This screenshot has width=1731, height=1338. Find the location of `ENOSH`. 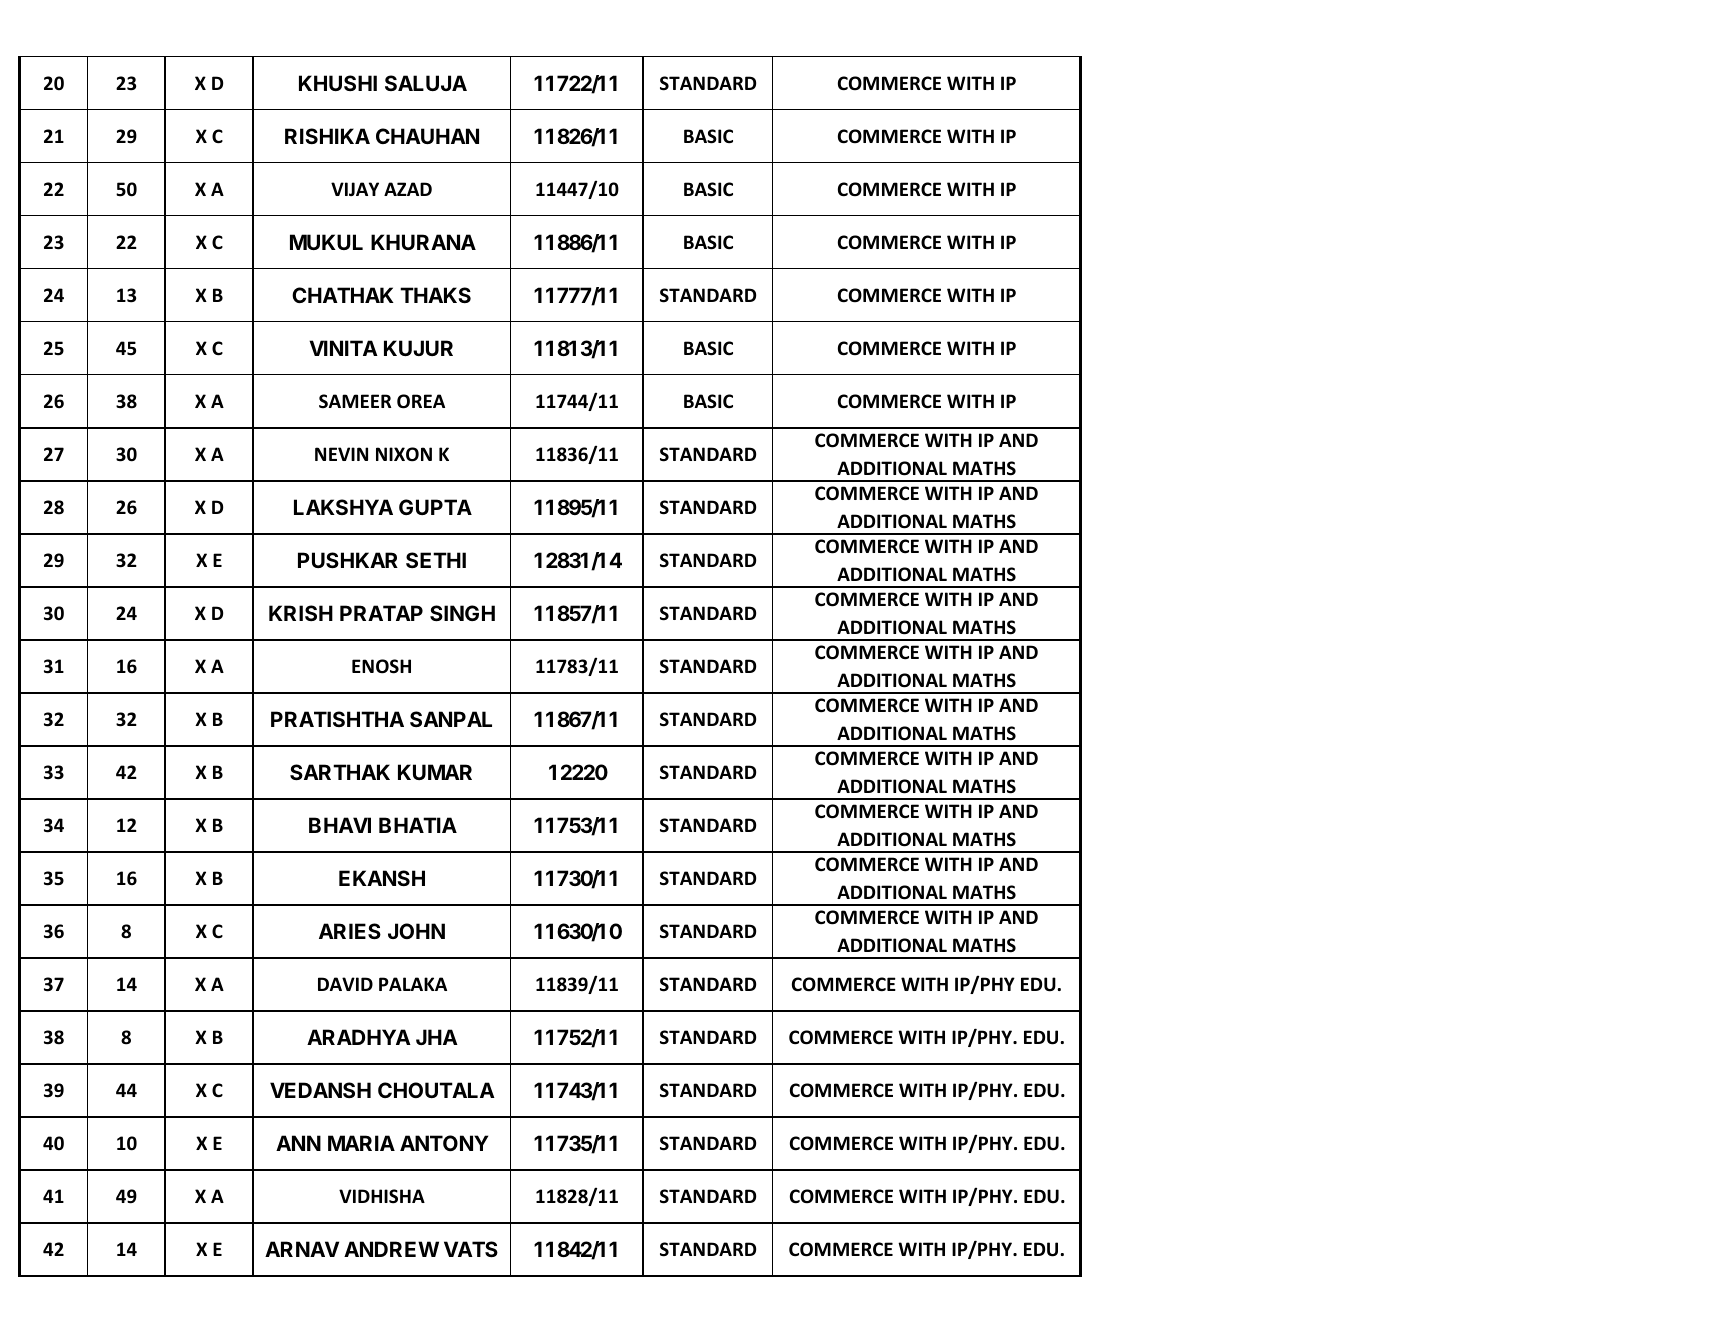

ENOSH is located at coordinates (381, 666).
